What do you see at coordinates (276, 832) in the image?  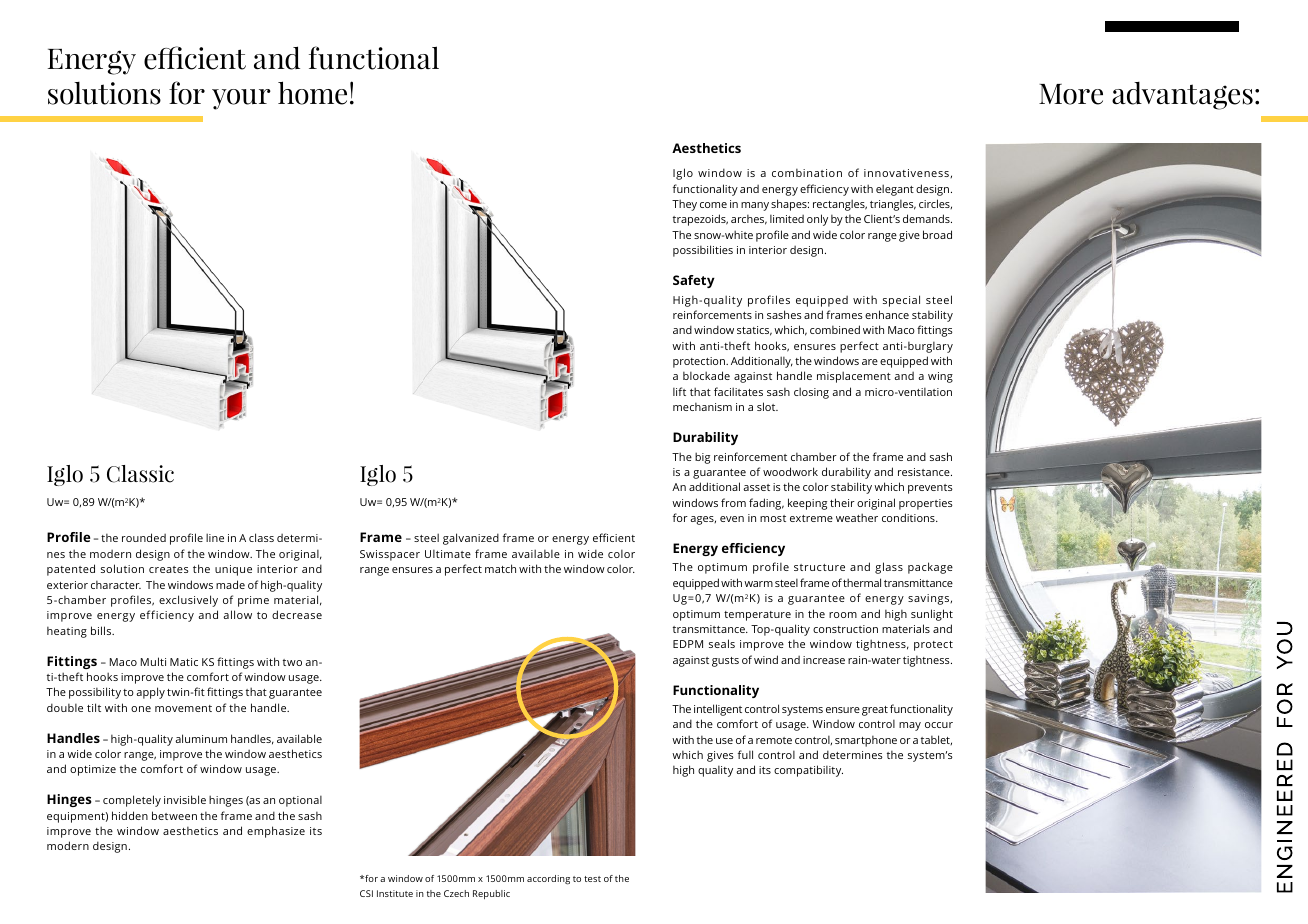 I see `emphasize` at bounding box center [276, 832].
